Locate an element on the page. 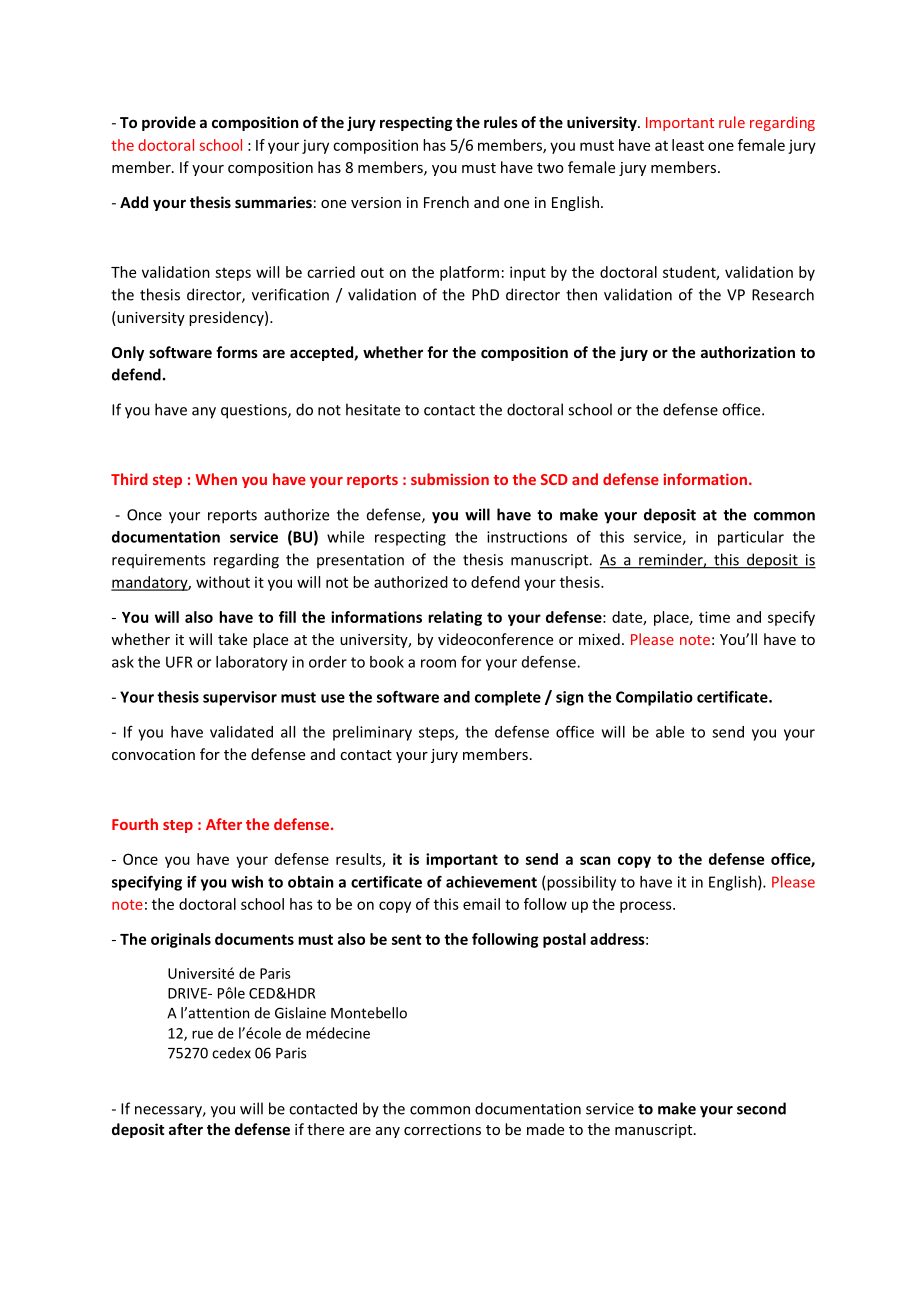  time is located at coordinates (714, 617).
